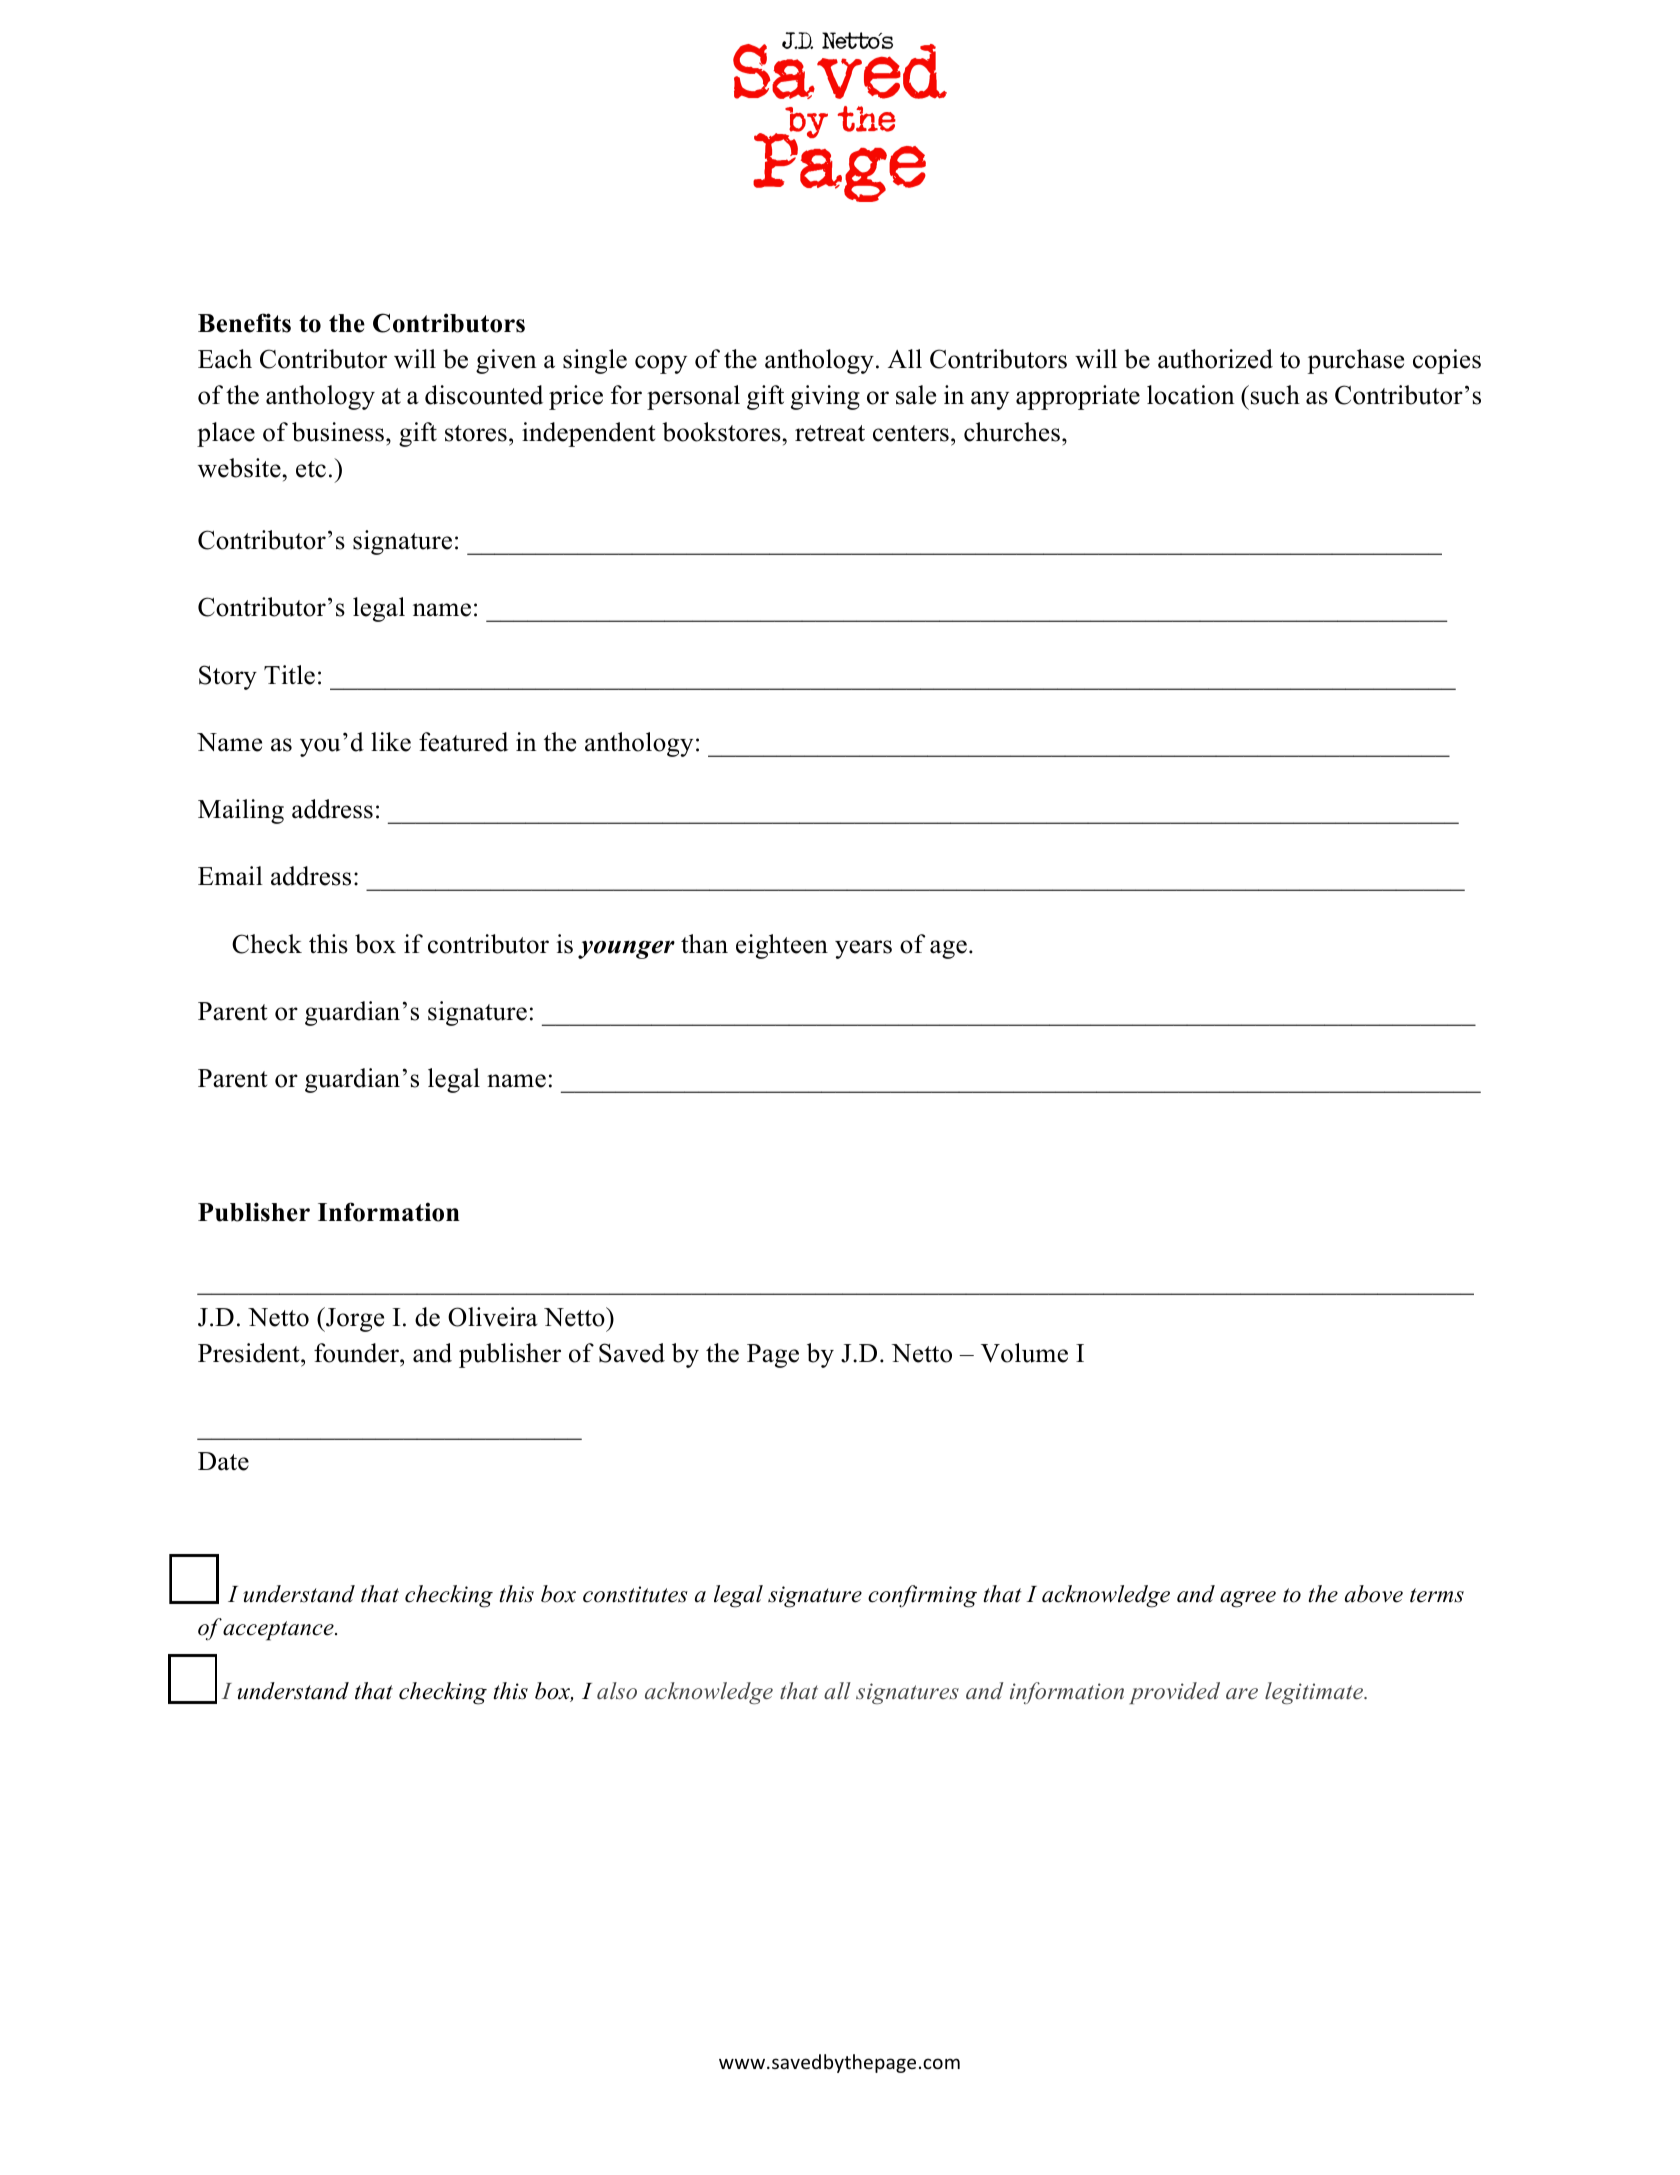  I want to click on acceptance, so click(279, 1631).
